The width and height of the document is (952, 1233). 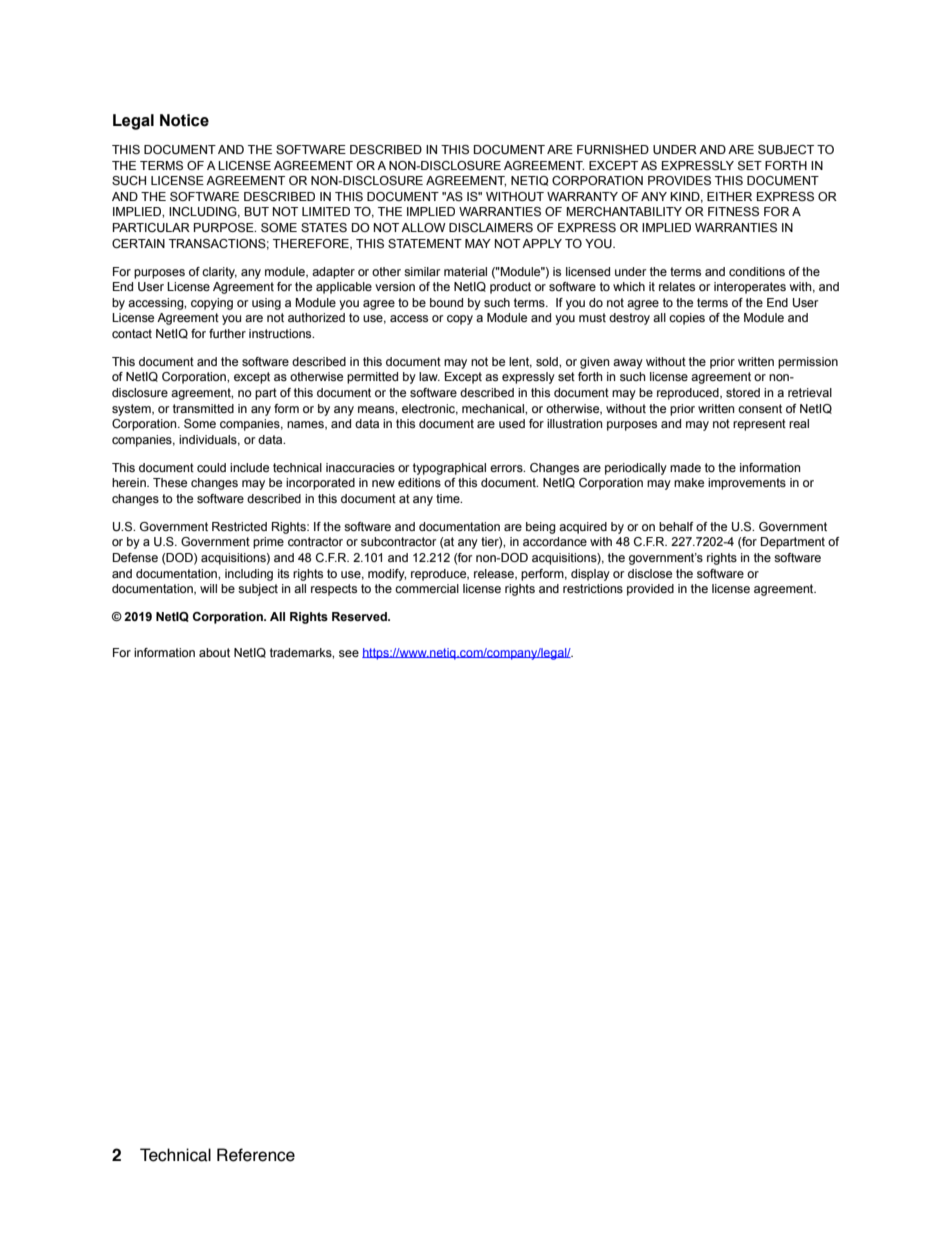 I want to click on stored, so click(x=743, y=392).
